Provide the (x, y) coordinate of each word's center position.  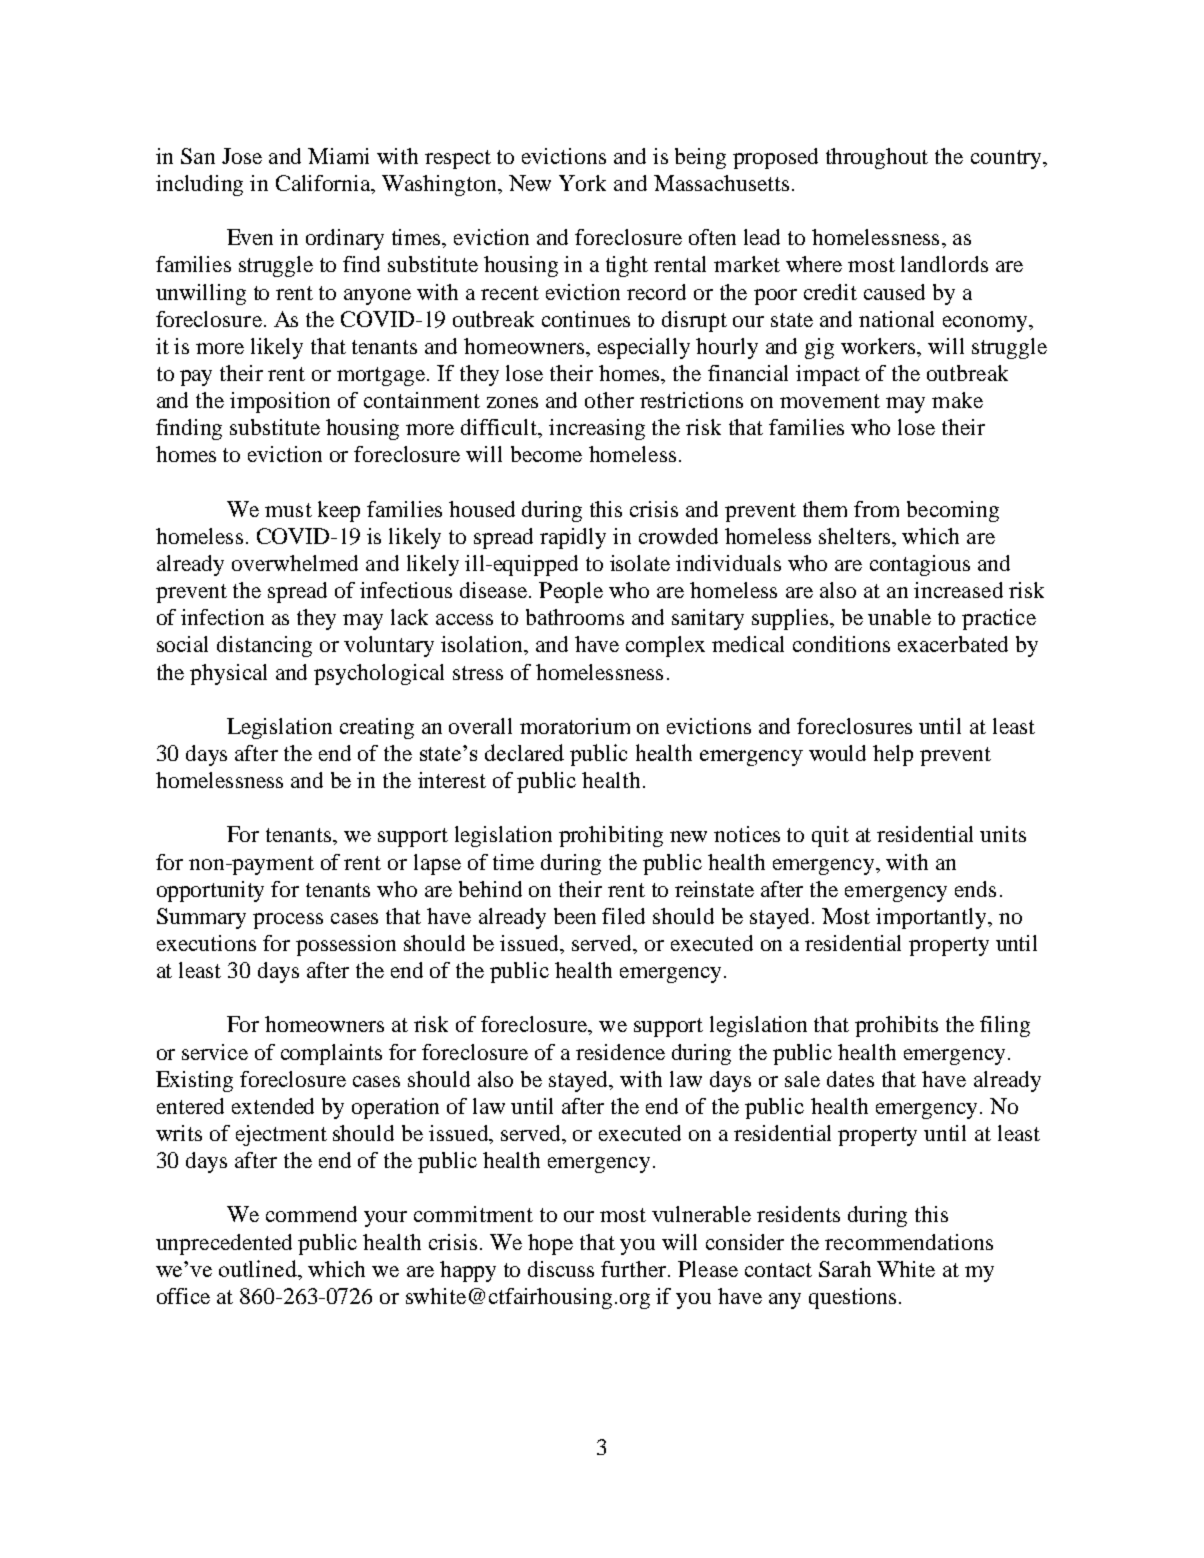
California (324, 184)
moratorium (575, 726)
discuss (561, 1269)
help (893, 755)
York (582, 183)
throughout (877, 158)
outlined (259, 1268)
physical (228, 674)
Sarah (845, 1269)
